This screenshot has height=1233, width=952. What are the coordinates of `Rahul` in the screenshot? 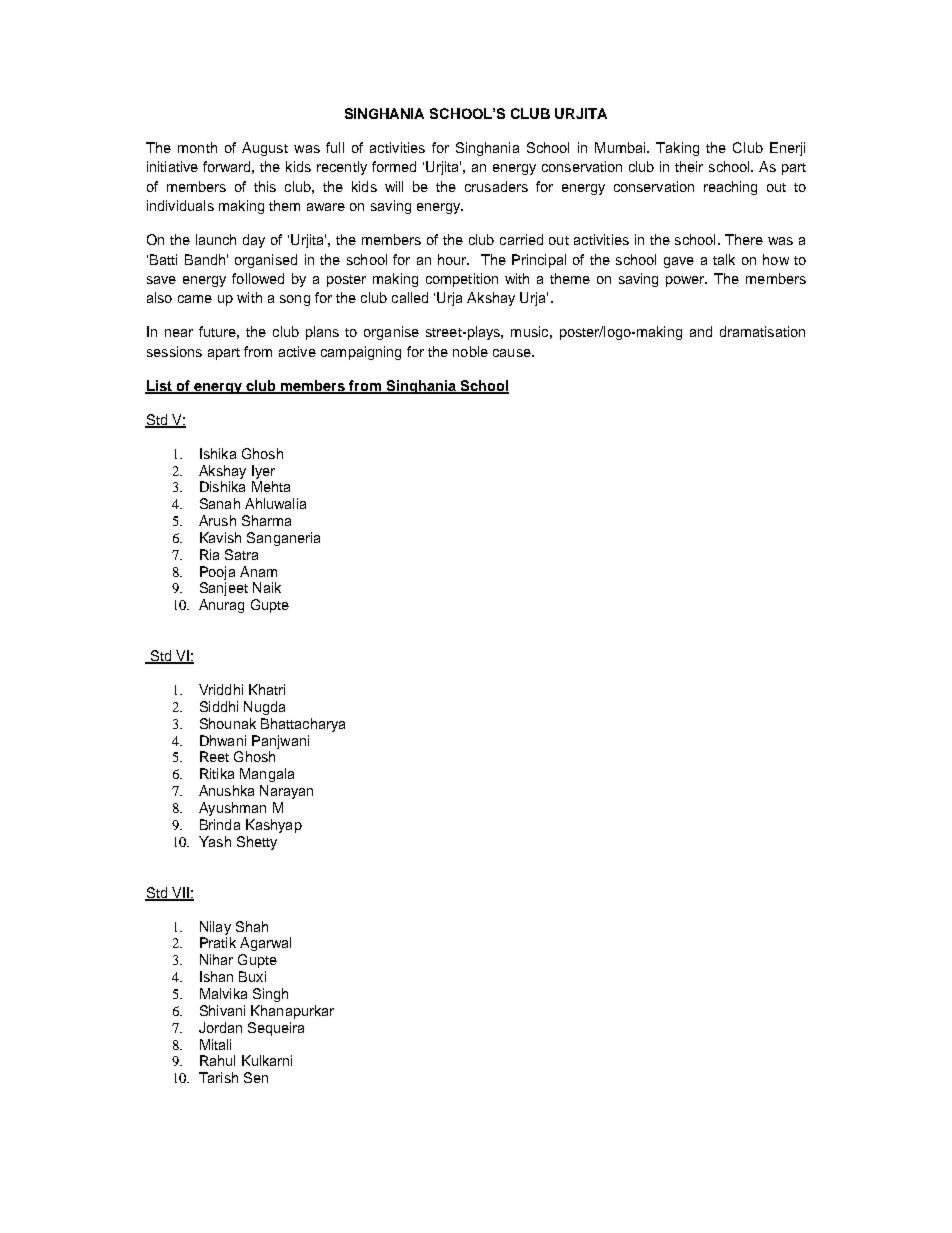 It's located at (217, 1060).
